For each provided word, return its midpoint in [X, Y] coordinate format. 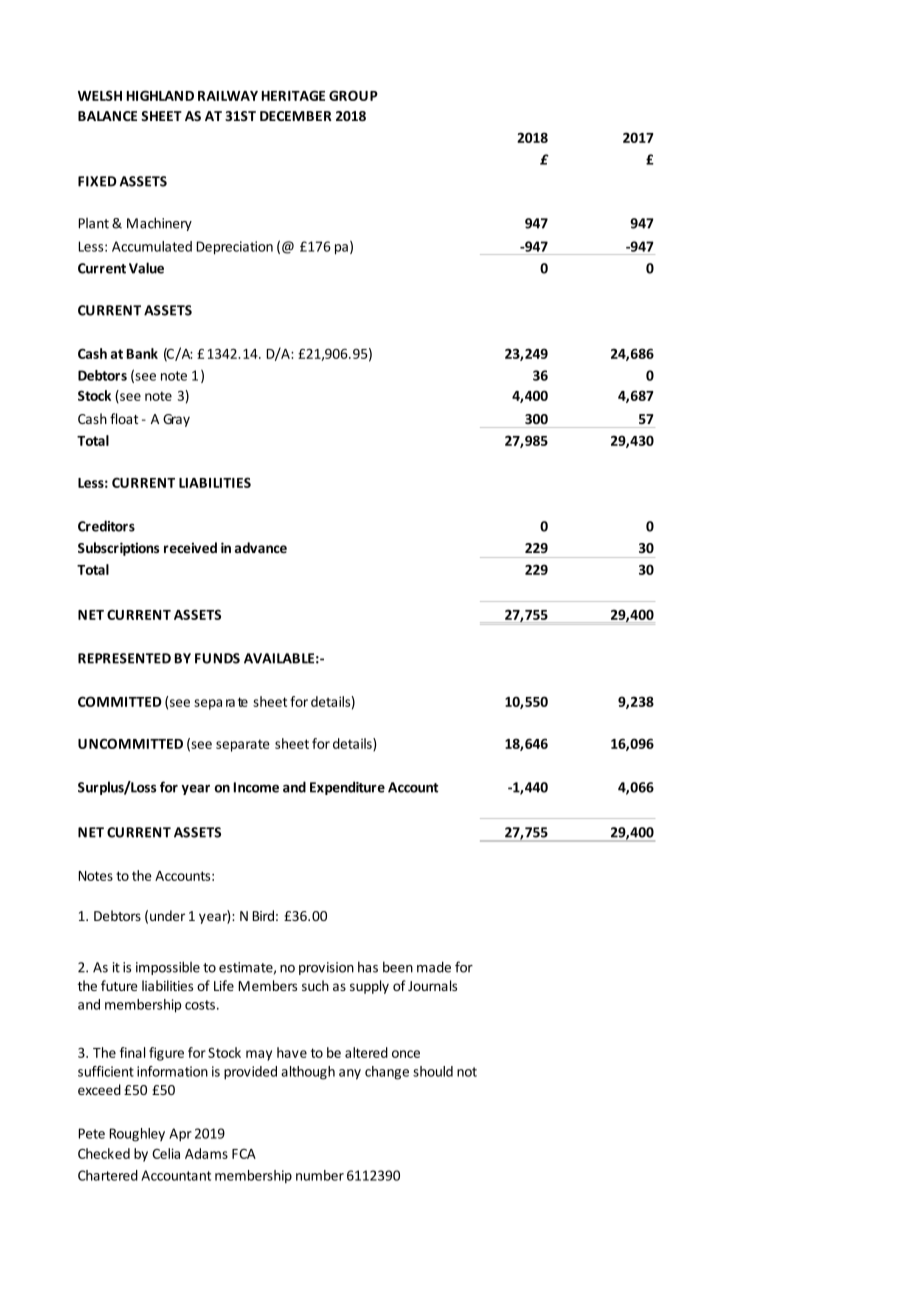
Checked [104, 1153]
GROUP [353, 95]
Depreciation [234, 248]
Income [256, 787]
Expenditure [347, 788]
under [167, 915]
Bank [142, 353]
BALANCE [107, 116]
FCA [244, 1154]
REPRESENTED [124, 658]
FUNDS [217, 658]
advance [261, 547]
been [398, 967]
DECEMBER [296, 116]
